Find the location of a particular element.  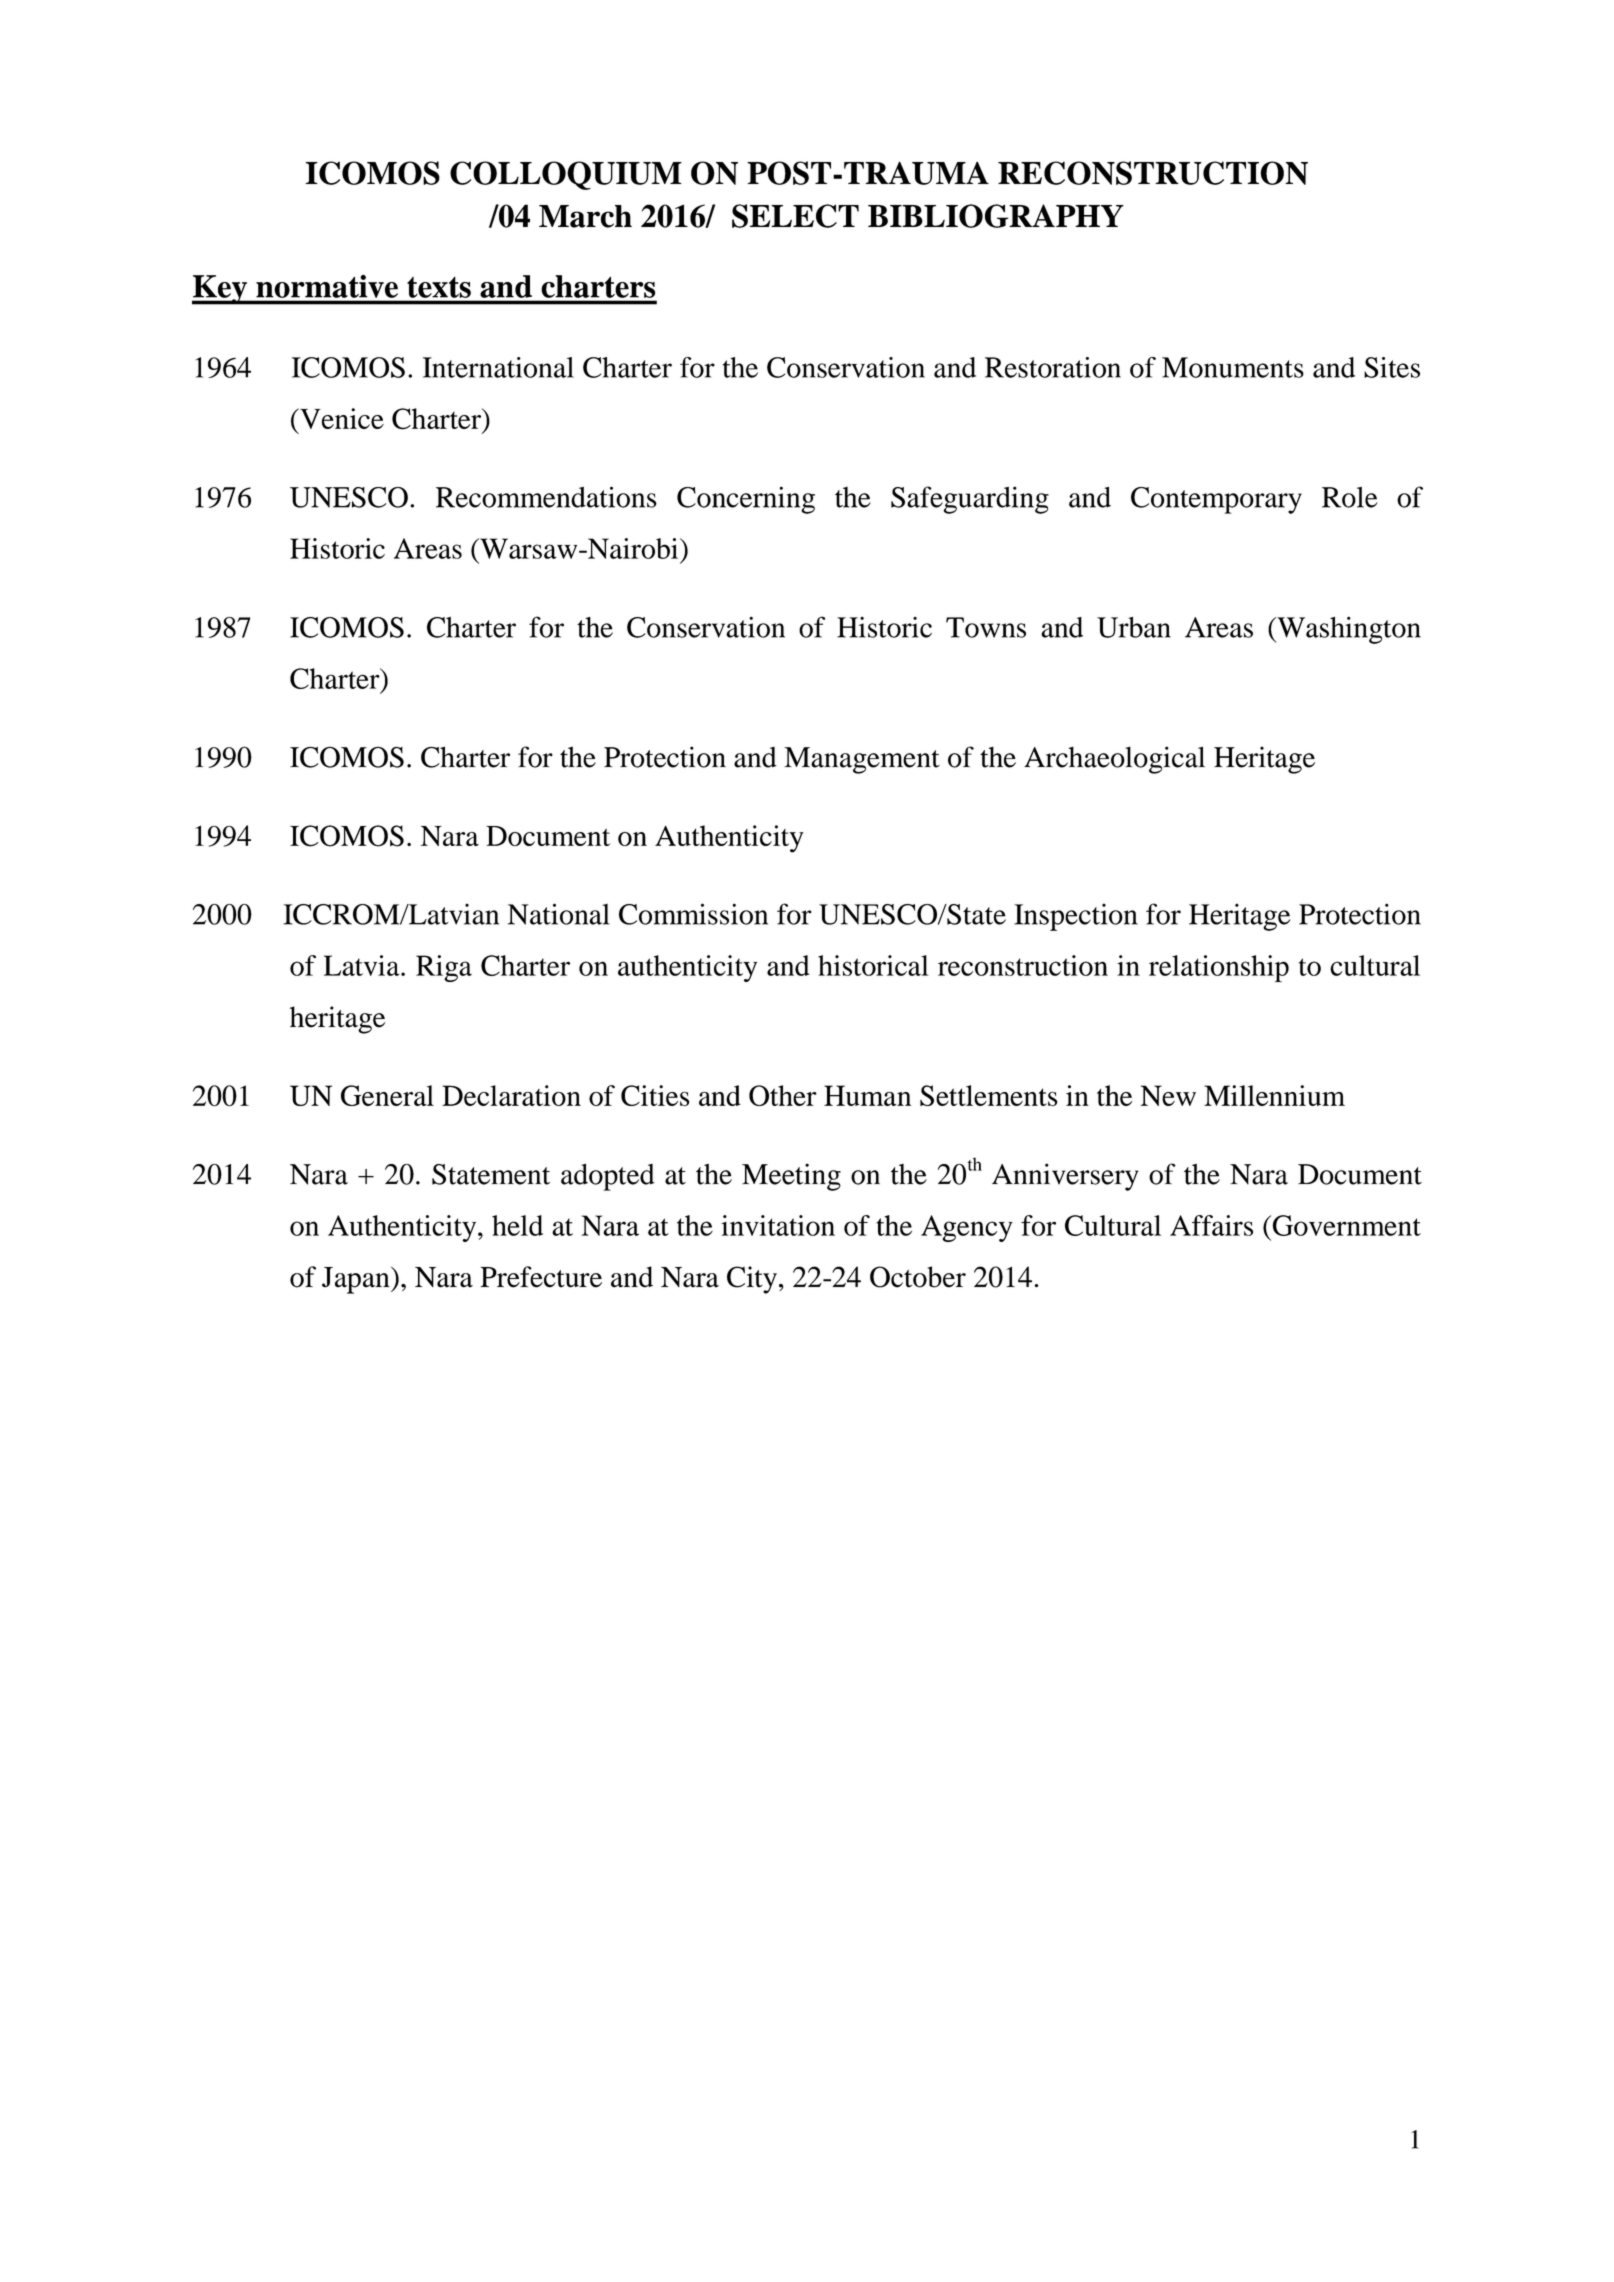

Management is located at coordinates (862, 760).
